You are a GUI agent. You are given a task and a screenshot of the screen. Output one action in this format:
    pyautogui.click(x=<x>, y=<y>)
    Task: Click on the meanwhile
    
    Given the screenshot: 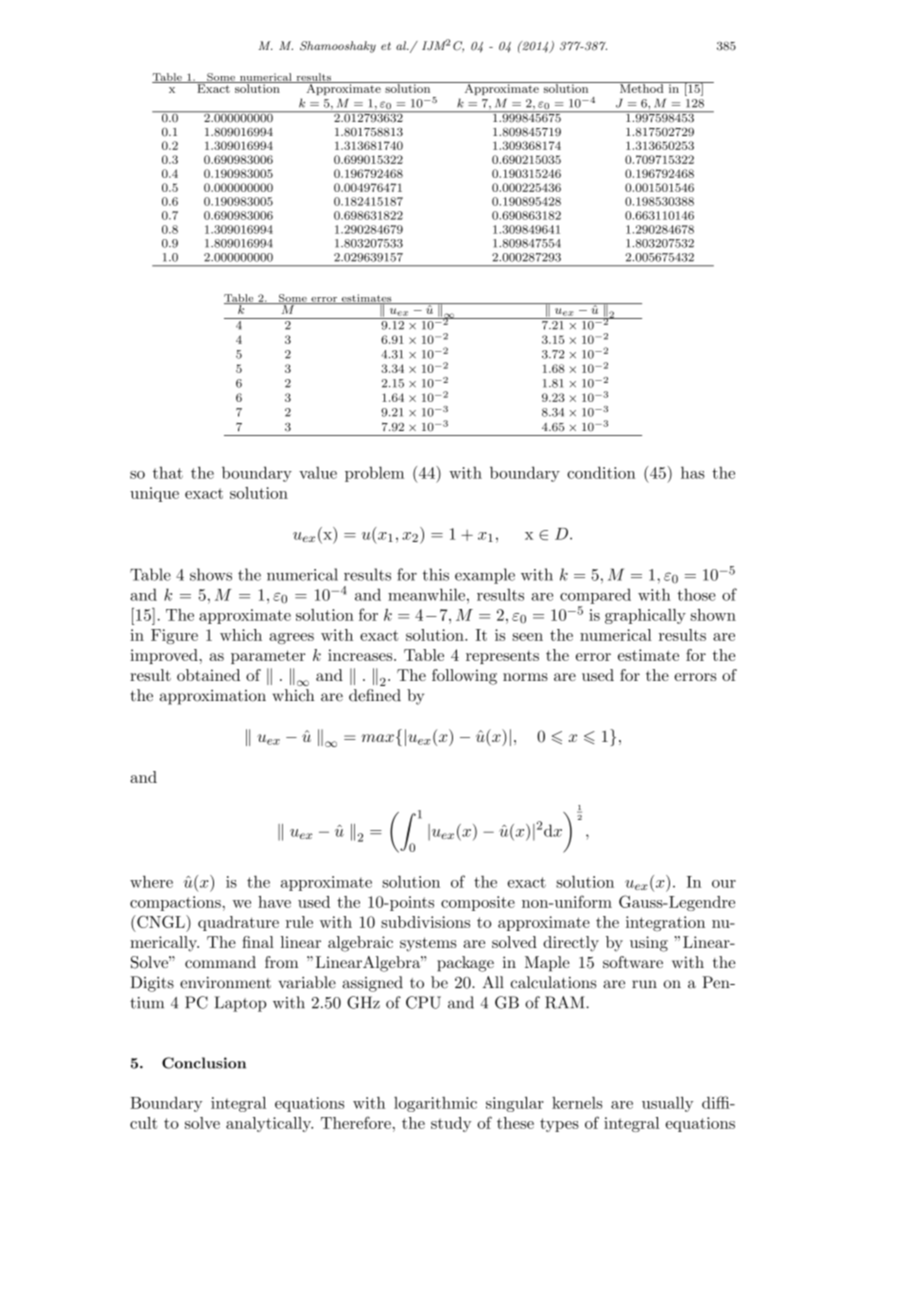 What is the action you would take?
    pyautogui.click(x=426, y=594)
